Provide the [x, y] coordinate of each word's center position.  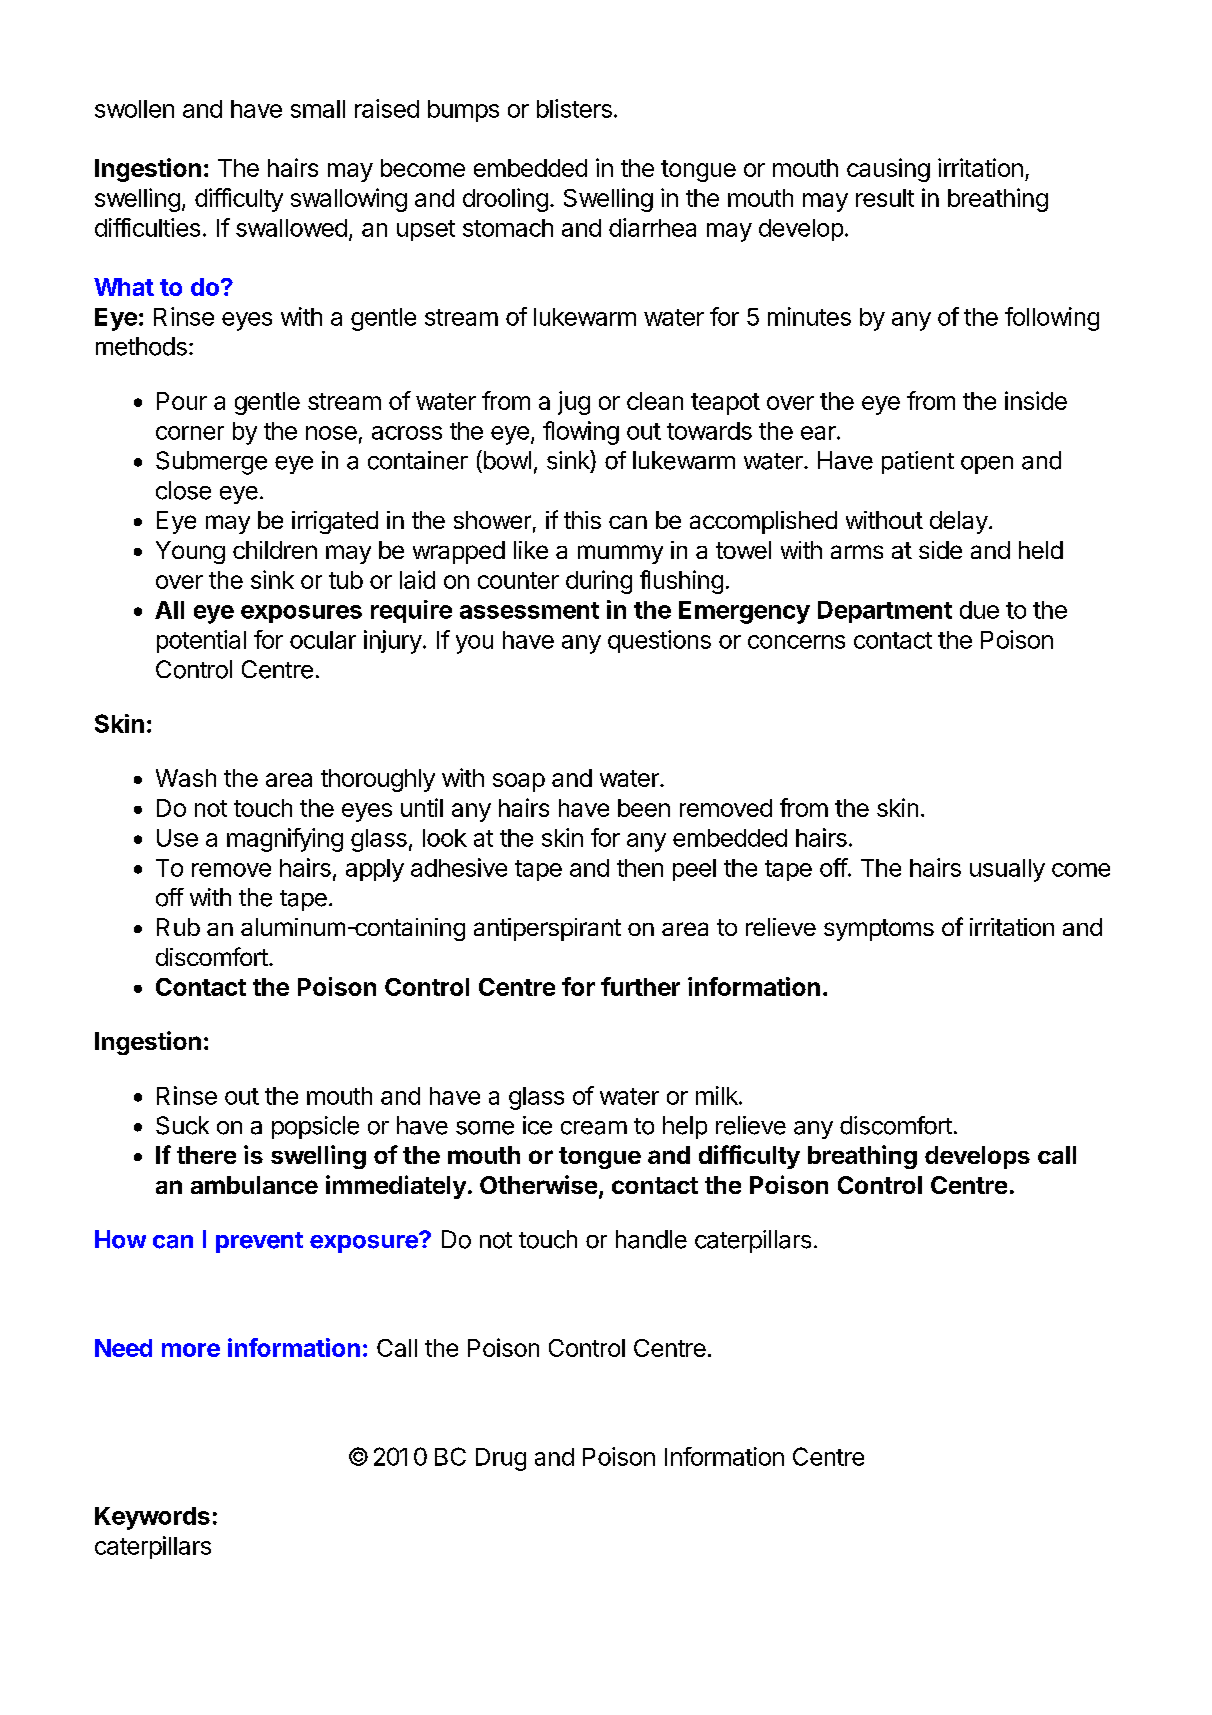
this [582, 520]
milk [718, 1095]
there [206, 1155]
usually [1007, 870]
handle [651, 1239]
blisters [574, 108]
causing [888, 170]
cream [594, 1128]
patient [918, 462]
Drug [501, 1459]
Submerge [211, 463]
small [318, 109]
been [644, 808]
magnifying [285, 840]
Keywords [152, 1518]
